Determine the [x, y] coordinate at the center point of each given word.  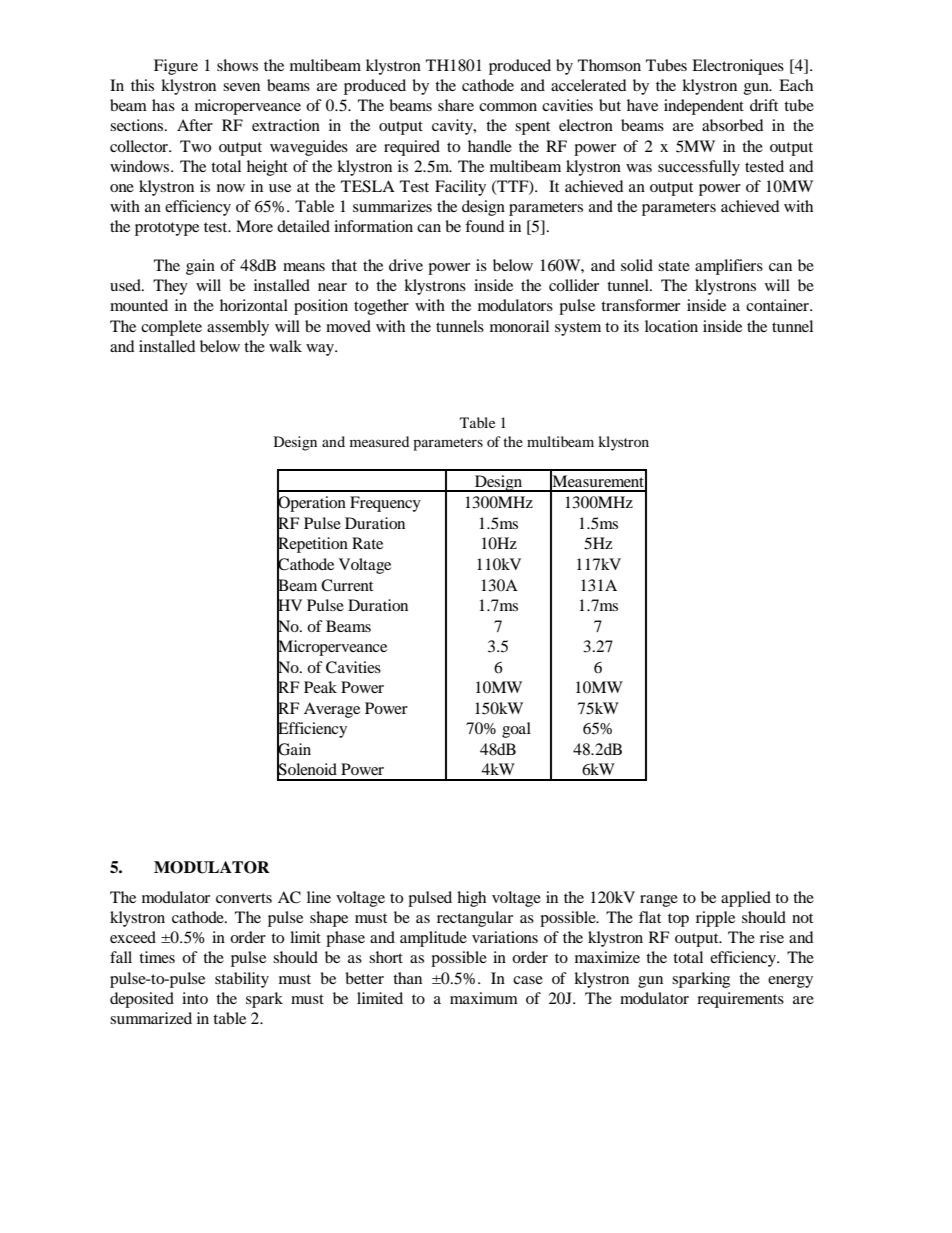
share [456, 105]
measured [379, 441]
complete [171, 328]
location [671, 326]
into [195, 998]
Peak [320, 687]
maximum [484, 998]
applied [746, 899]
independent [704, 107]
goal [516, 730]
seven [241, 87]
